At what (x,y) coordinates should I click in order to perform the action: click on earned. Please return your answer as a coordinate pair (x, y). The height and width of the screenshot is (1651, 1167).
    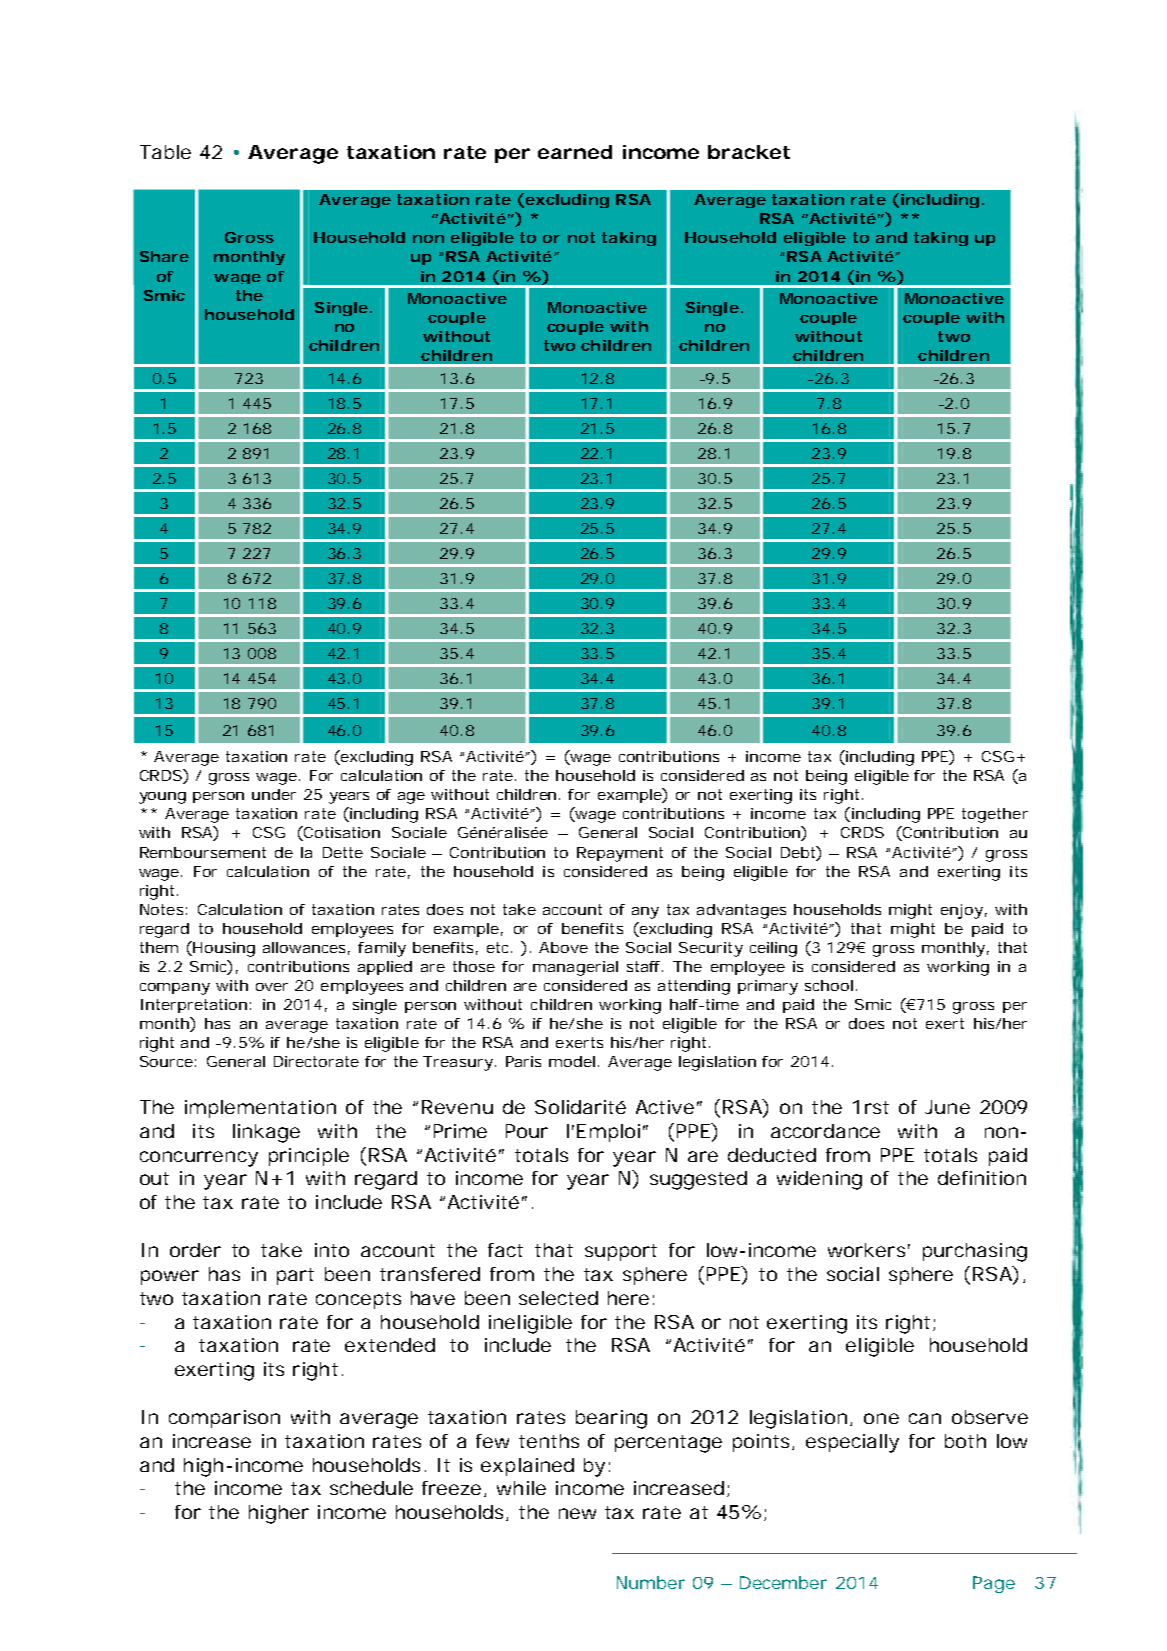
    Looking at the image, I should click on (575, 152).
